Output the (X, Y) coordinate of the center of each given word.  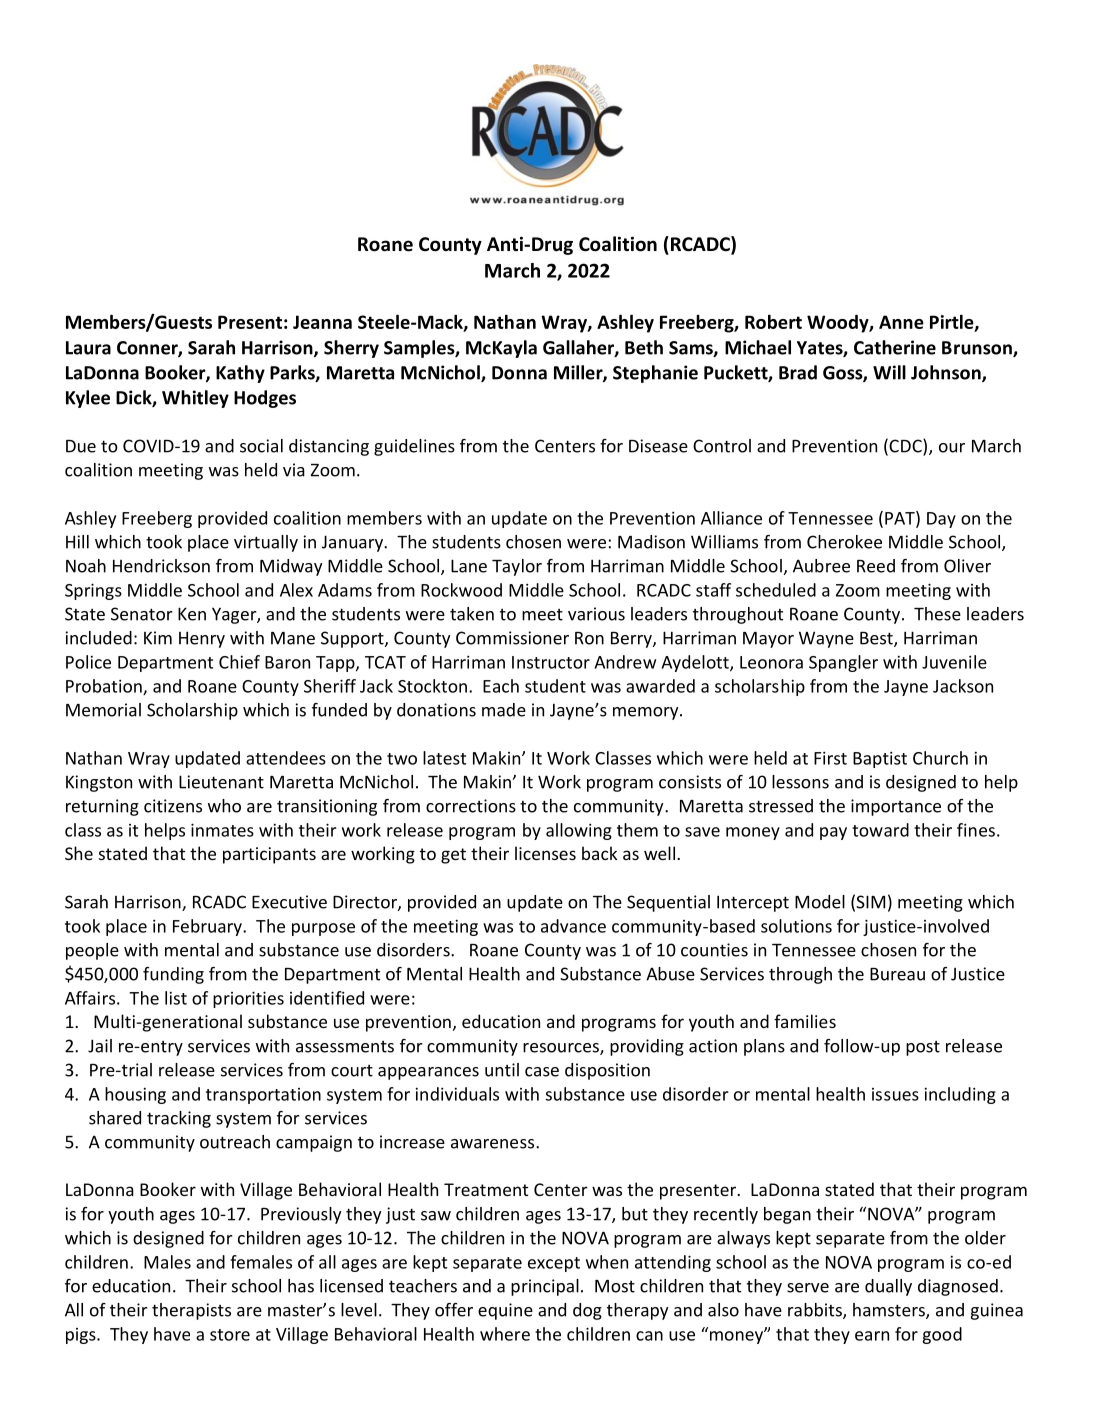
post (923, 1048)
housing (135, 1095)
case (542, 1072)
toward (880, 830)
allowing (579, 831)
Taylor (517, 567)
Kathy (240, 374)
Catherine (895, 347)
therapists (191, 1311)
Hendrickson (161, 566)
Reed (876, 566)
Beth (644, 347)
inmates (222, 830)
